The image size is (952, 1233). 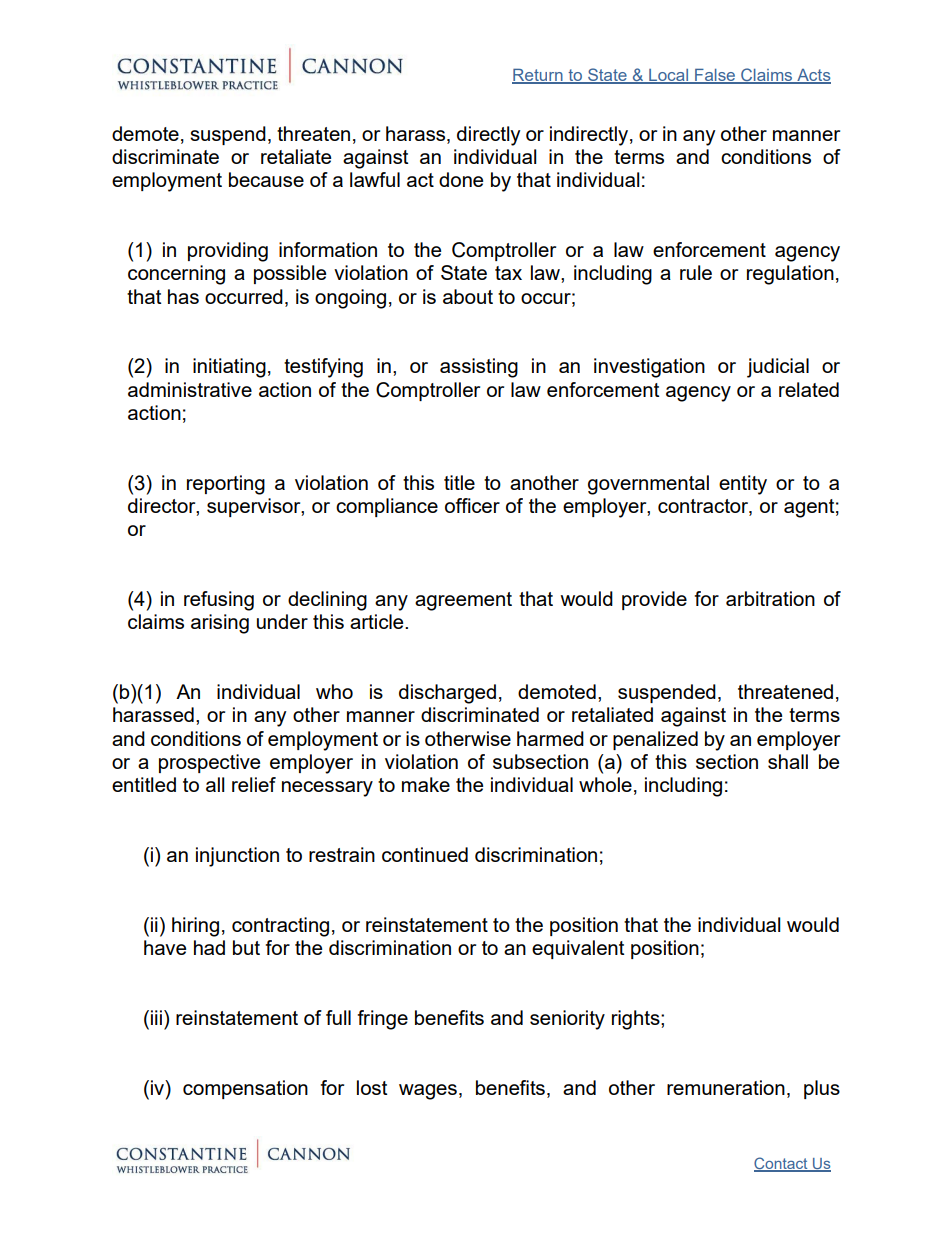 What do you see at coordinates (770, 598) in the document?
I see `arbitration` at bounding box center [770, 598].
